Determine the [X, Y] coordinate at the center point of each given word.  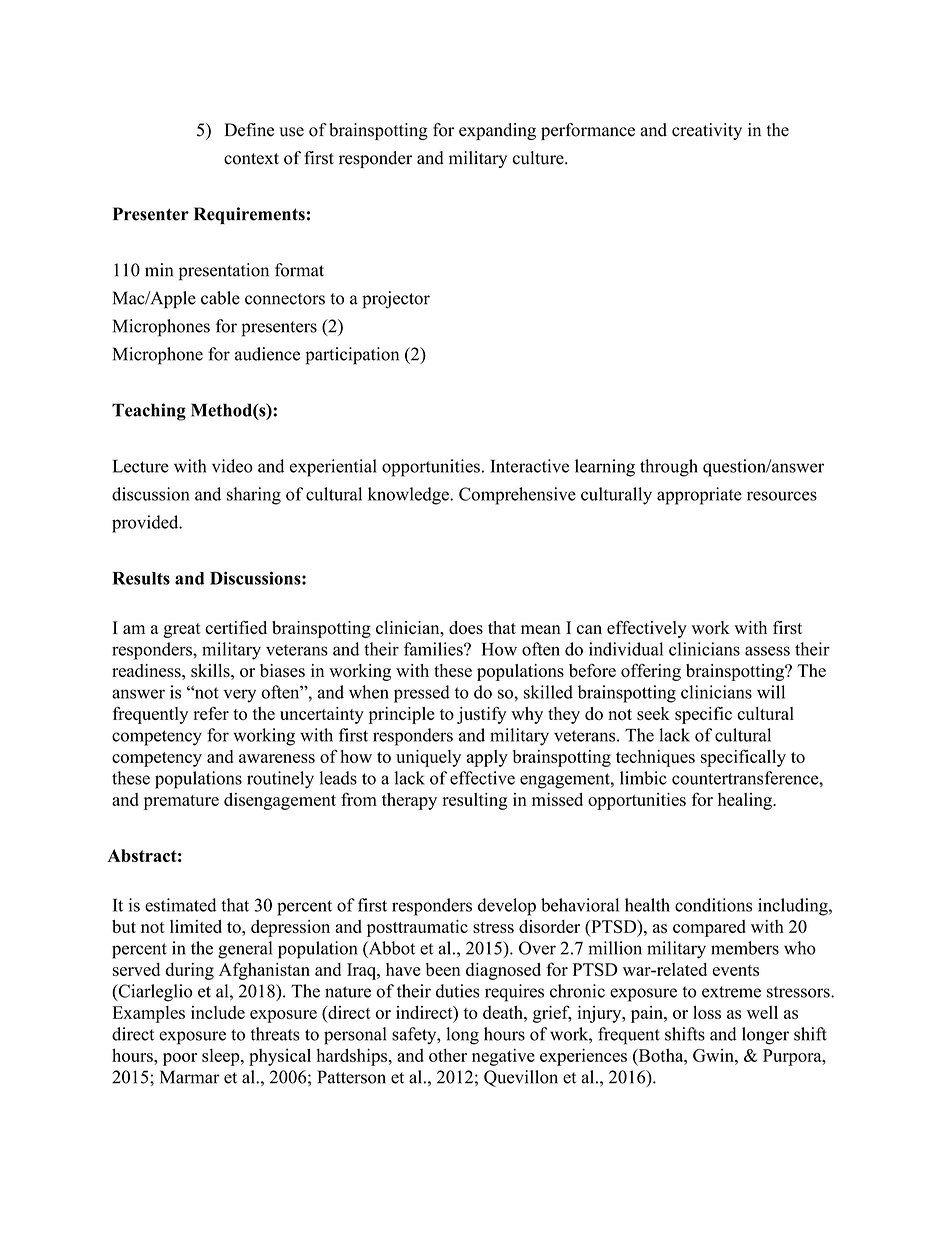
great [182, 630]
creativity [707, 131]
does [466, 628]
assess [767, 651]
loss [707, 1012]
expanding [497, 131]
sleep [222, 1057]
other [448, 1055]
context [251, 159]
